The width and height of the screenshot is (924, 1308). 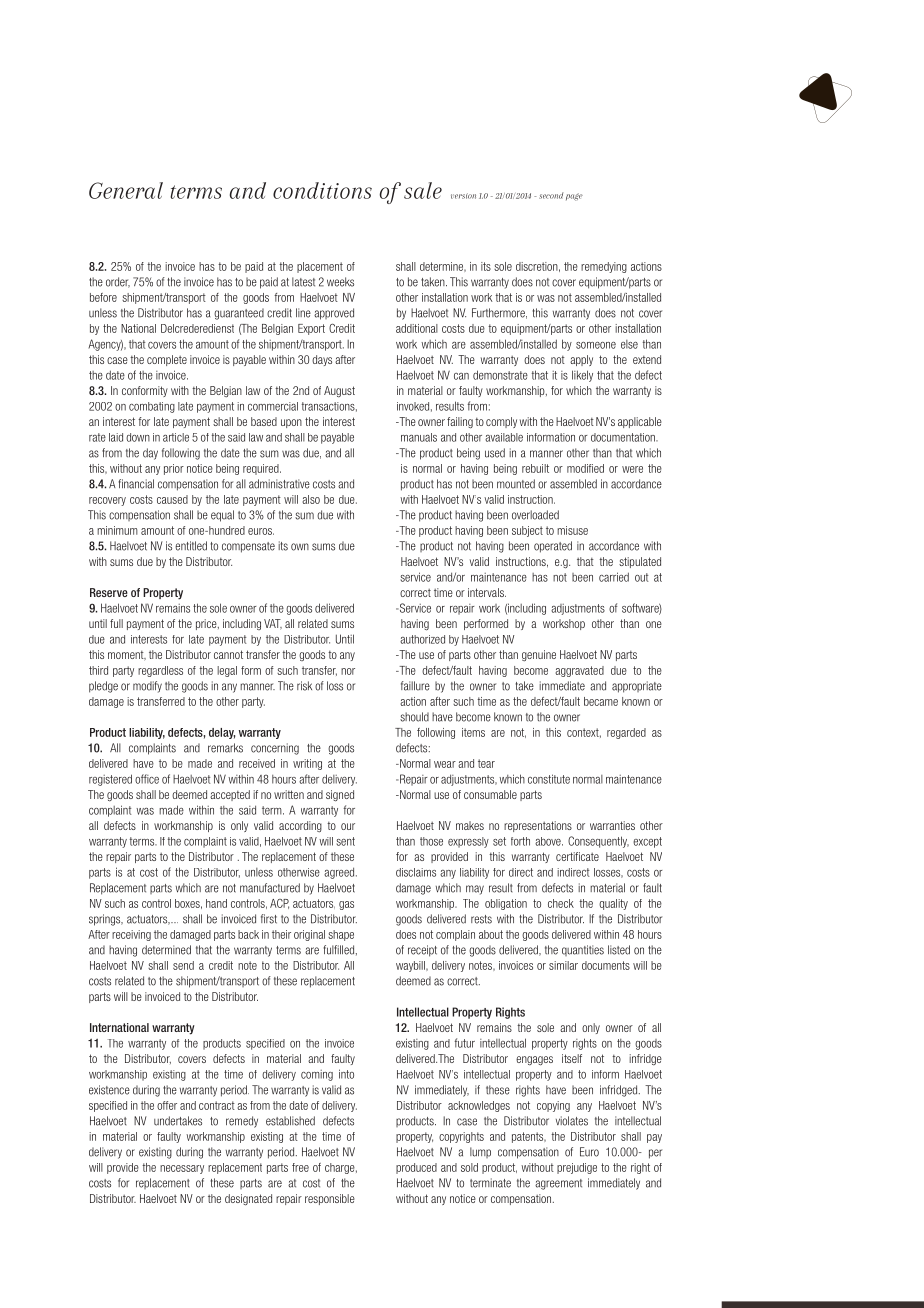 What do you see at coordinates (126, 190) in the screenshot?
I see `General` at bounding box center [126, 190].
